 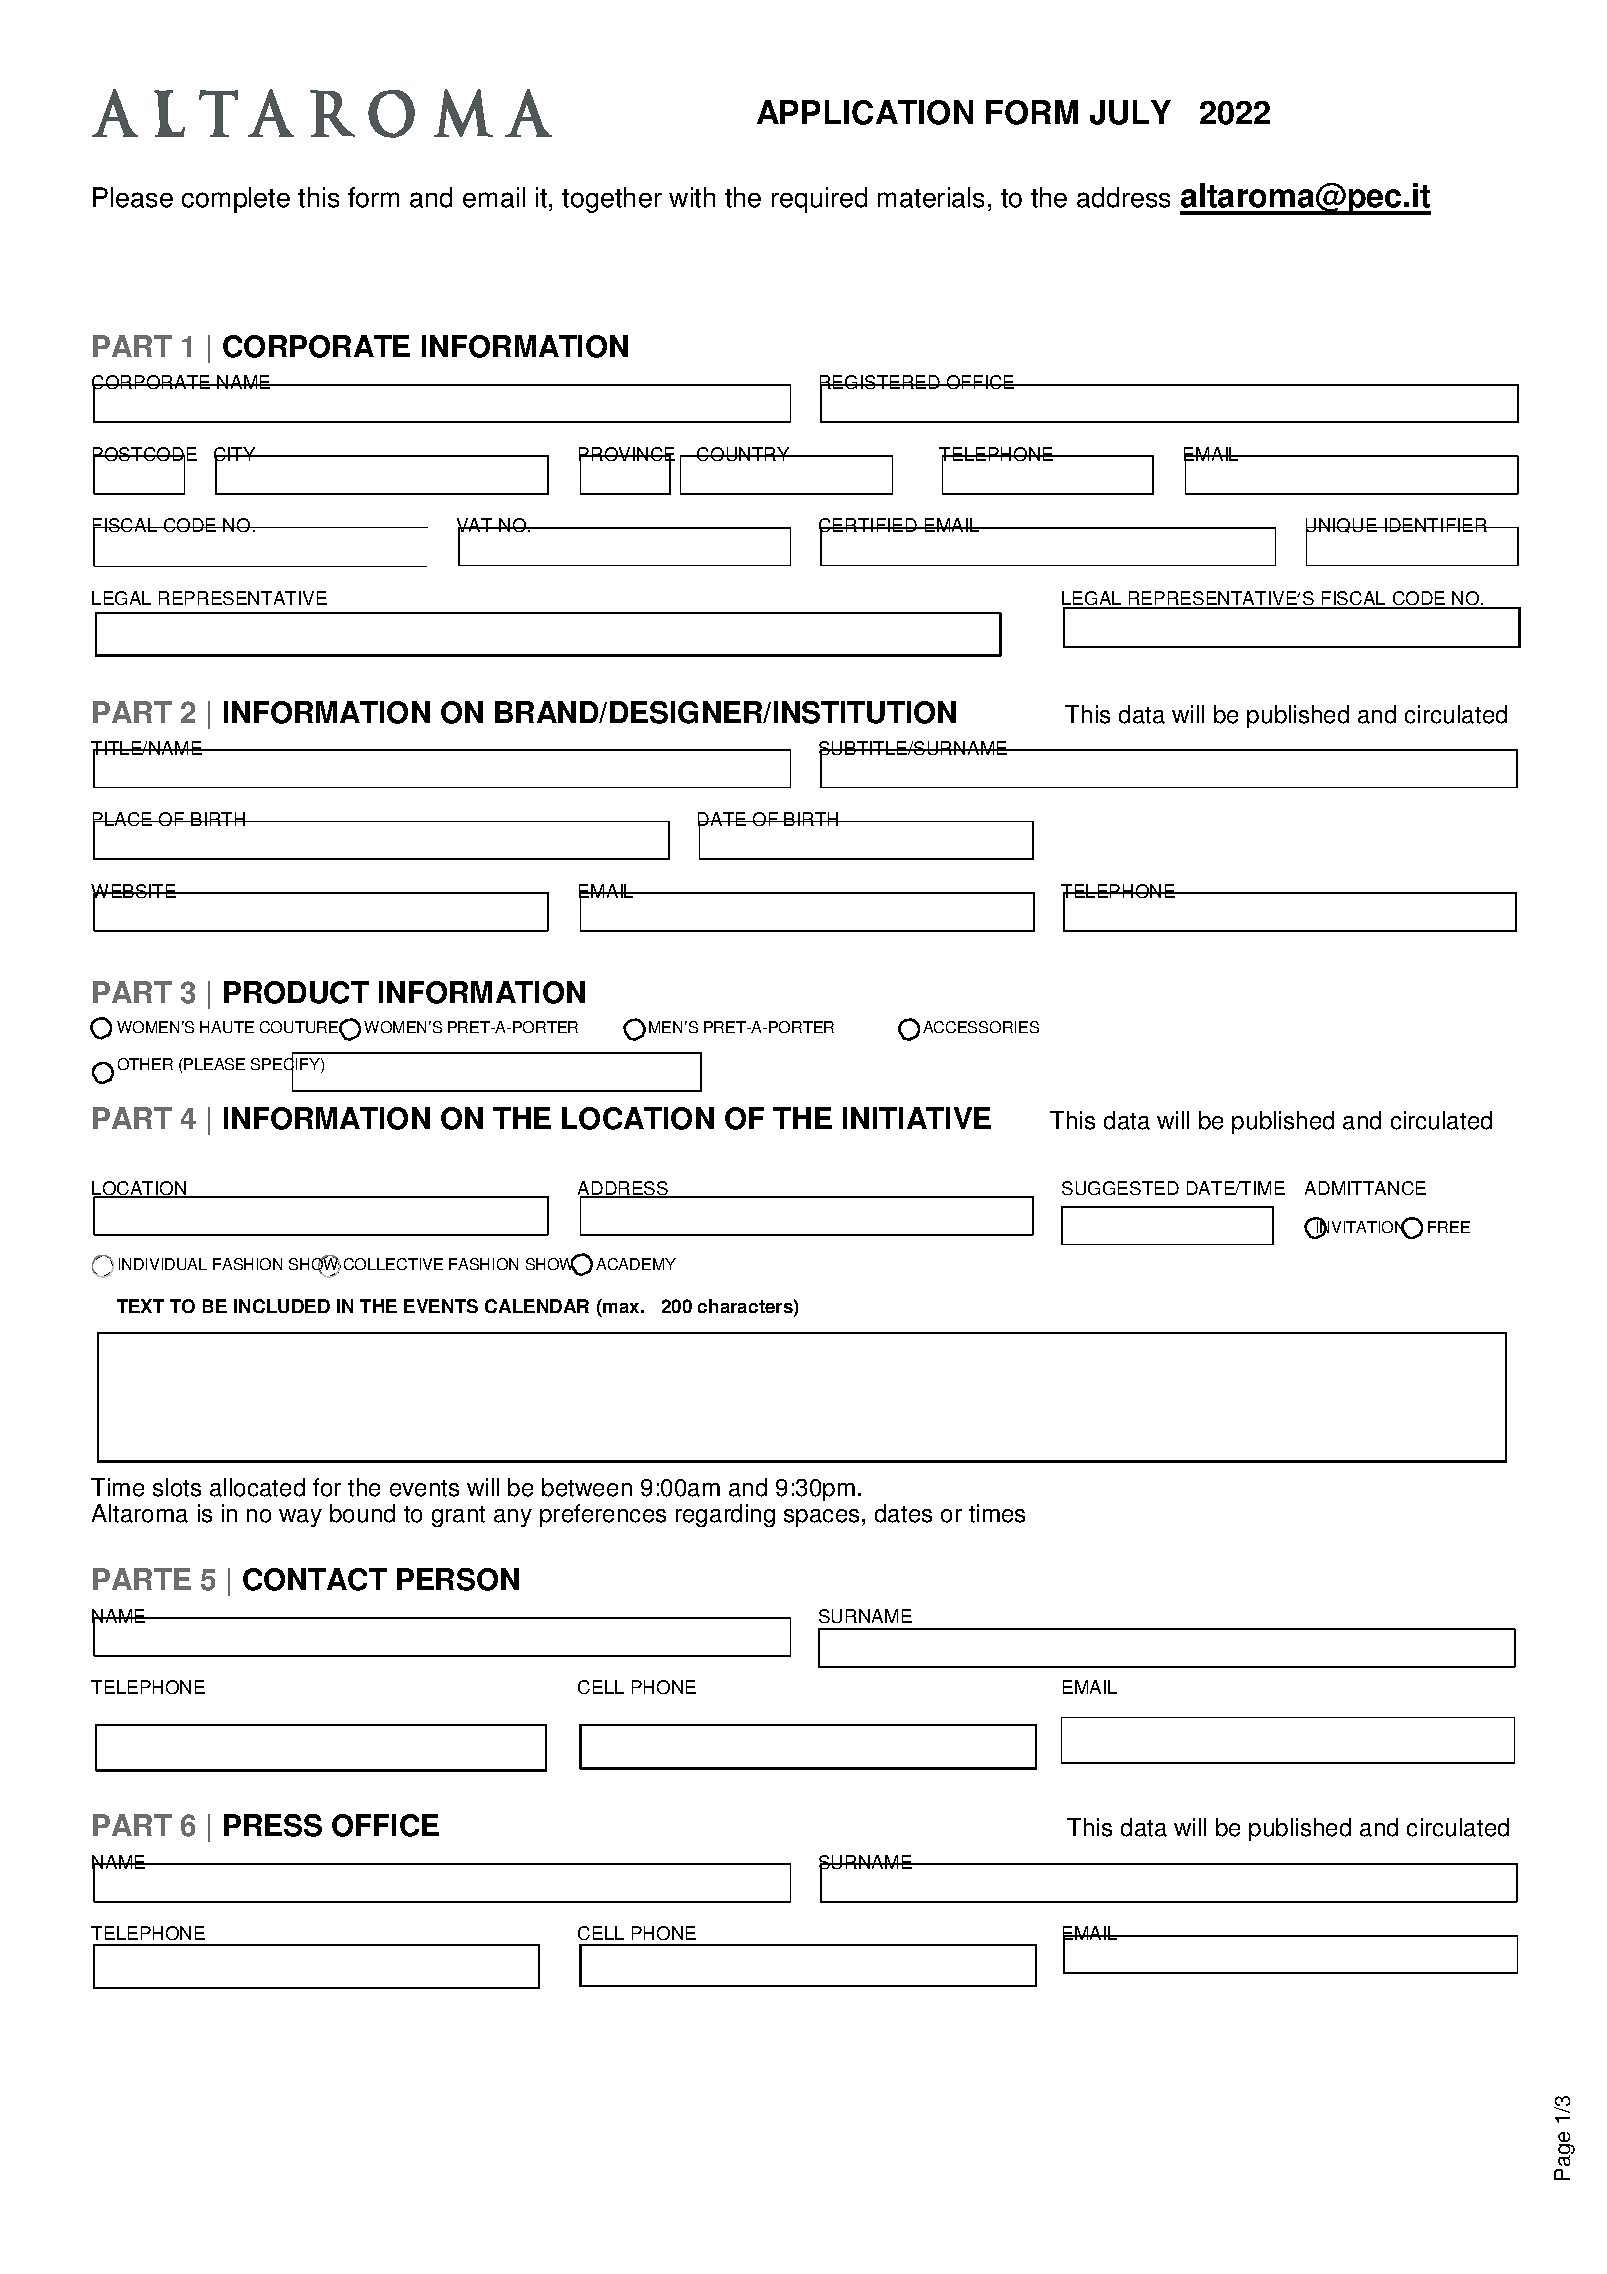 What do you see at coordinates (725, 1515) in the image?
I see `regarding` at bounding box center [725, 1515].
